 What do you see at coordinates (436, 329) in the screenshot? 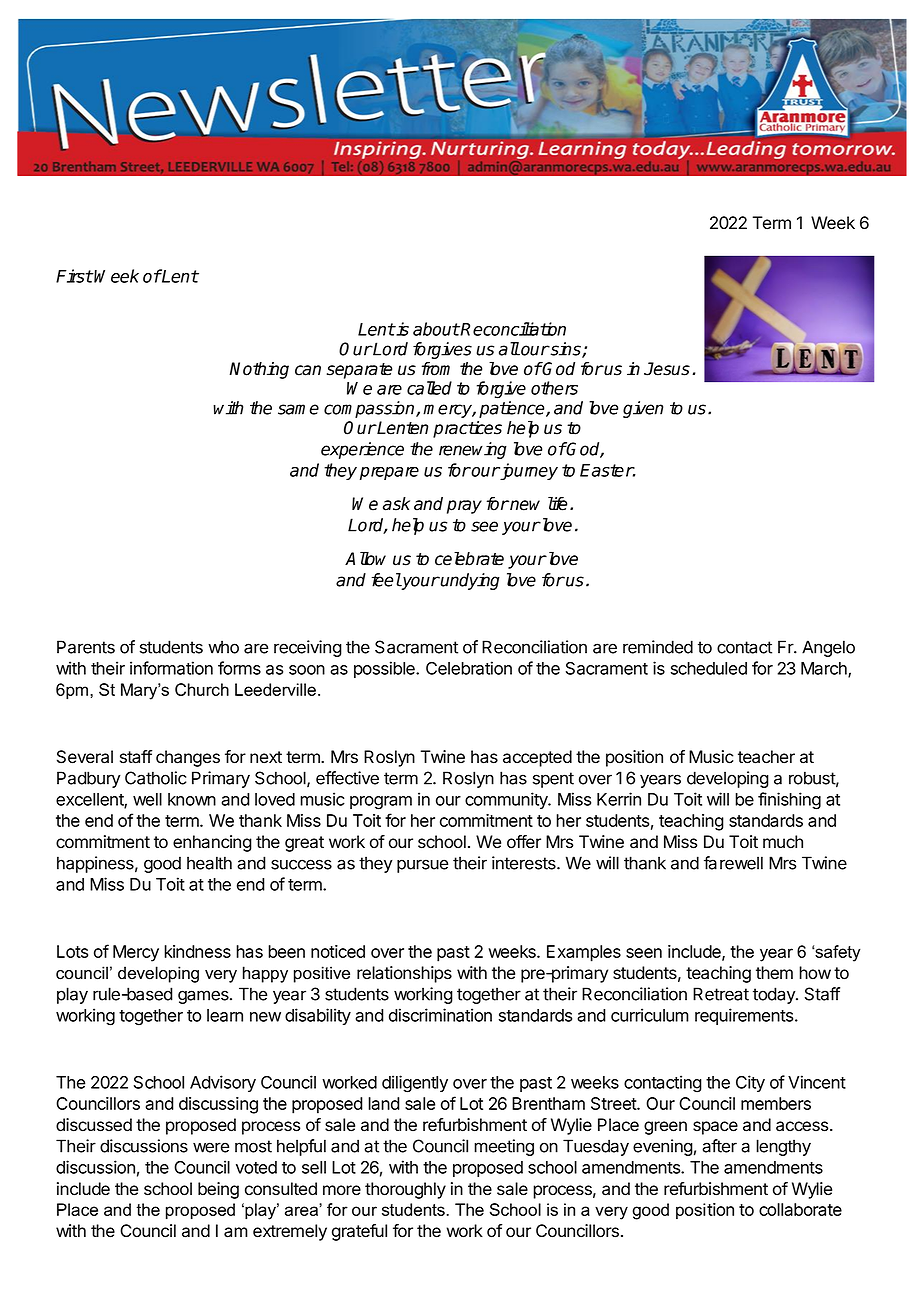
I see `about` at bounding box center [436, 329].
